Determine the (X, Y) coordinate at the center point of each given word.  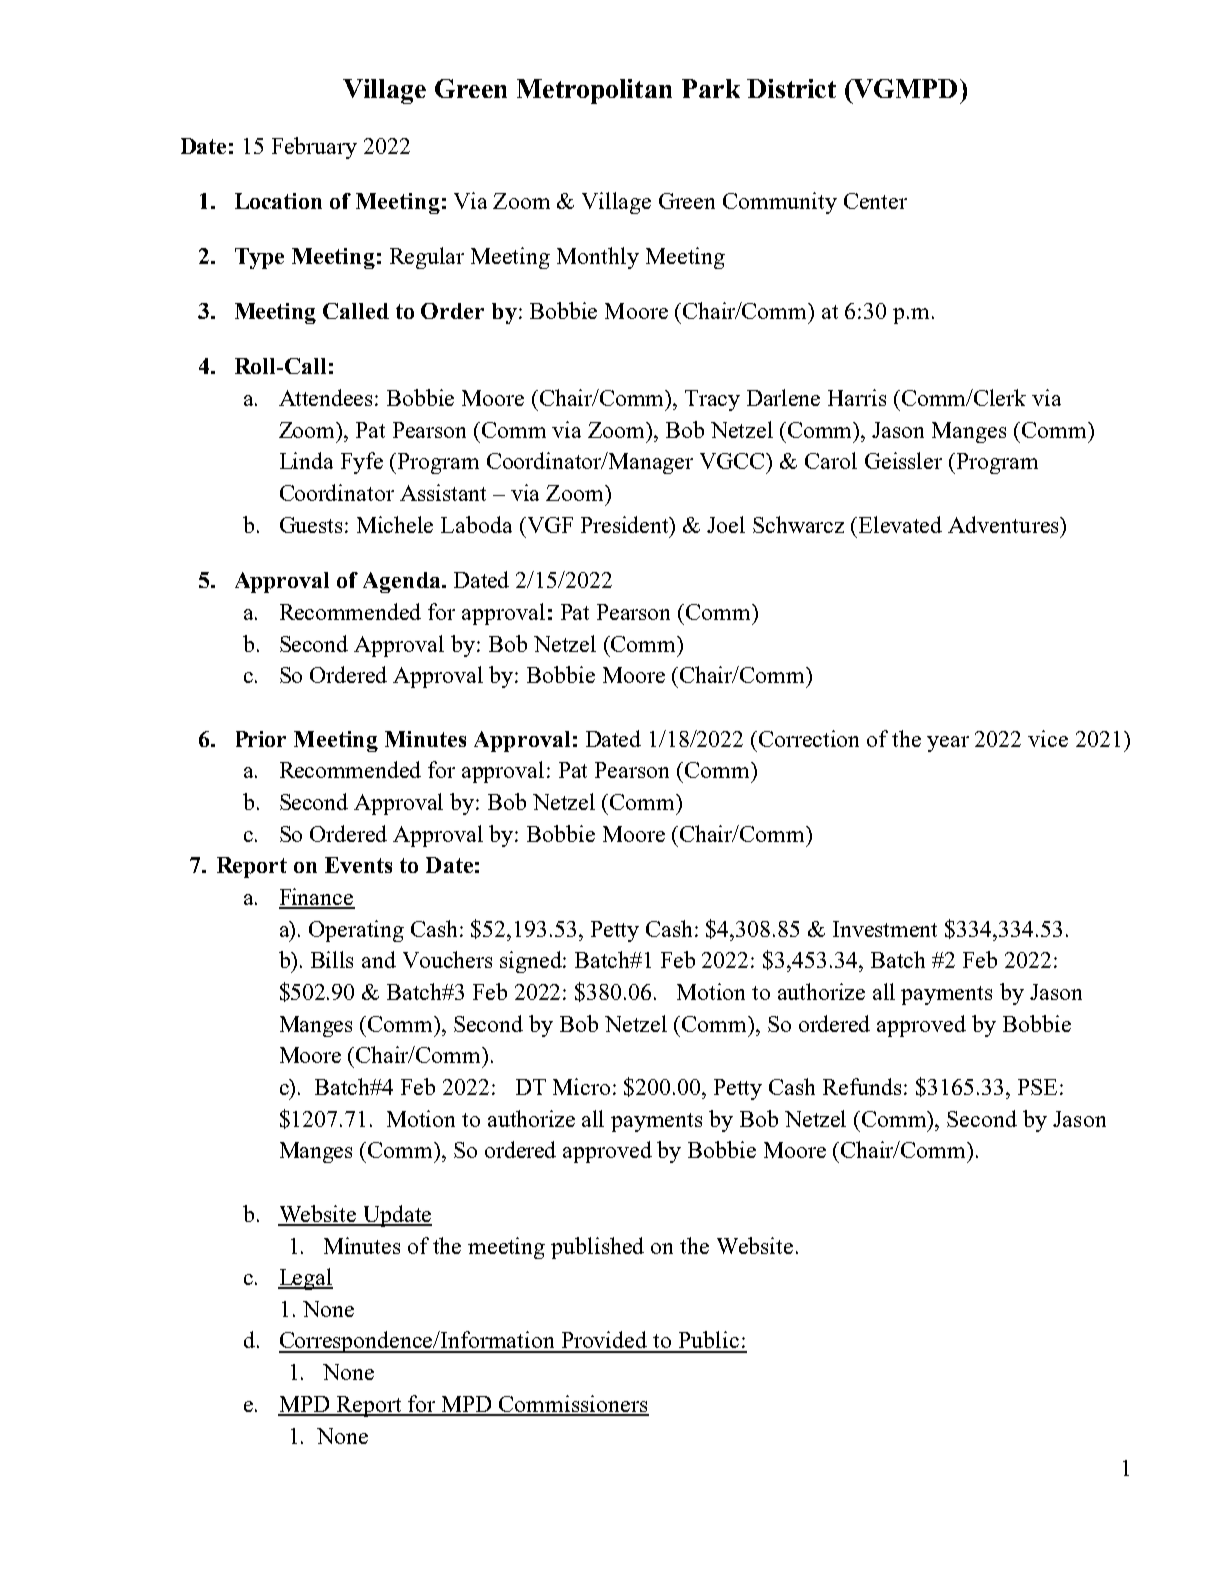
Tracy (712, 400)
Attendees (327, 397)
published (597, 1248)
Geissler (903, 460)
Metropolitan (594, 91)
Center (875, 201)
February (314, 148)
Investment (885, 929)
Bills (332, 959)
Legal (305, 1279)
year (948, 744)
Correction (809, 738)
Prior (261, 739)
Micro (581, 1086)
